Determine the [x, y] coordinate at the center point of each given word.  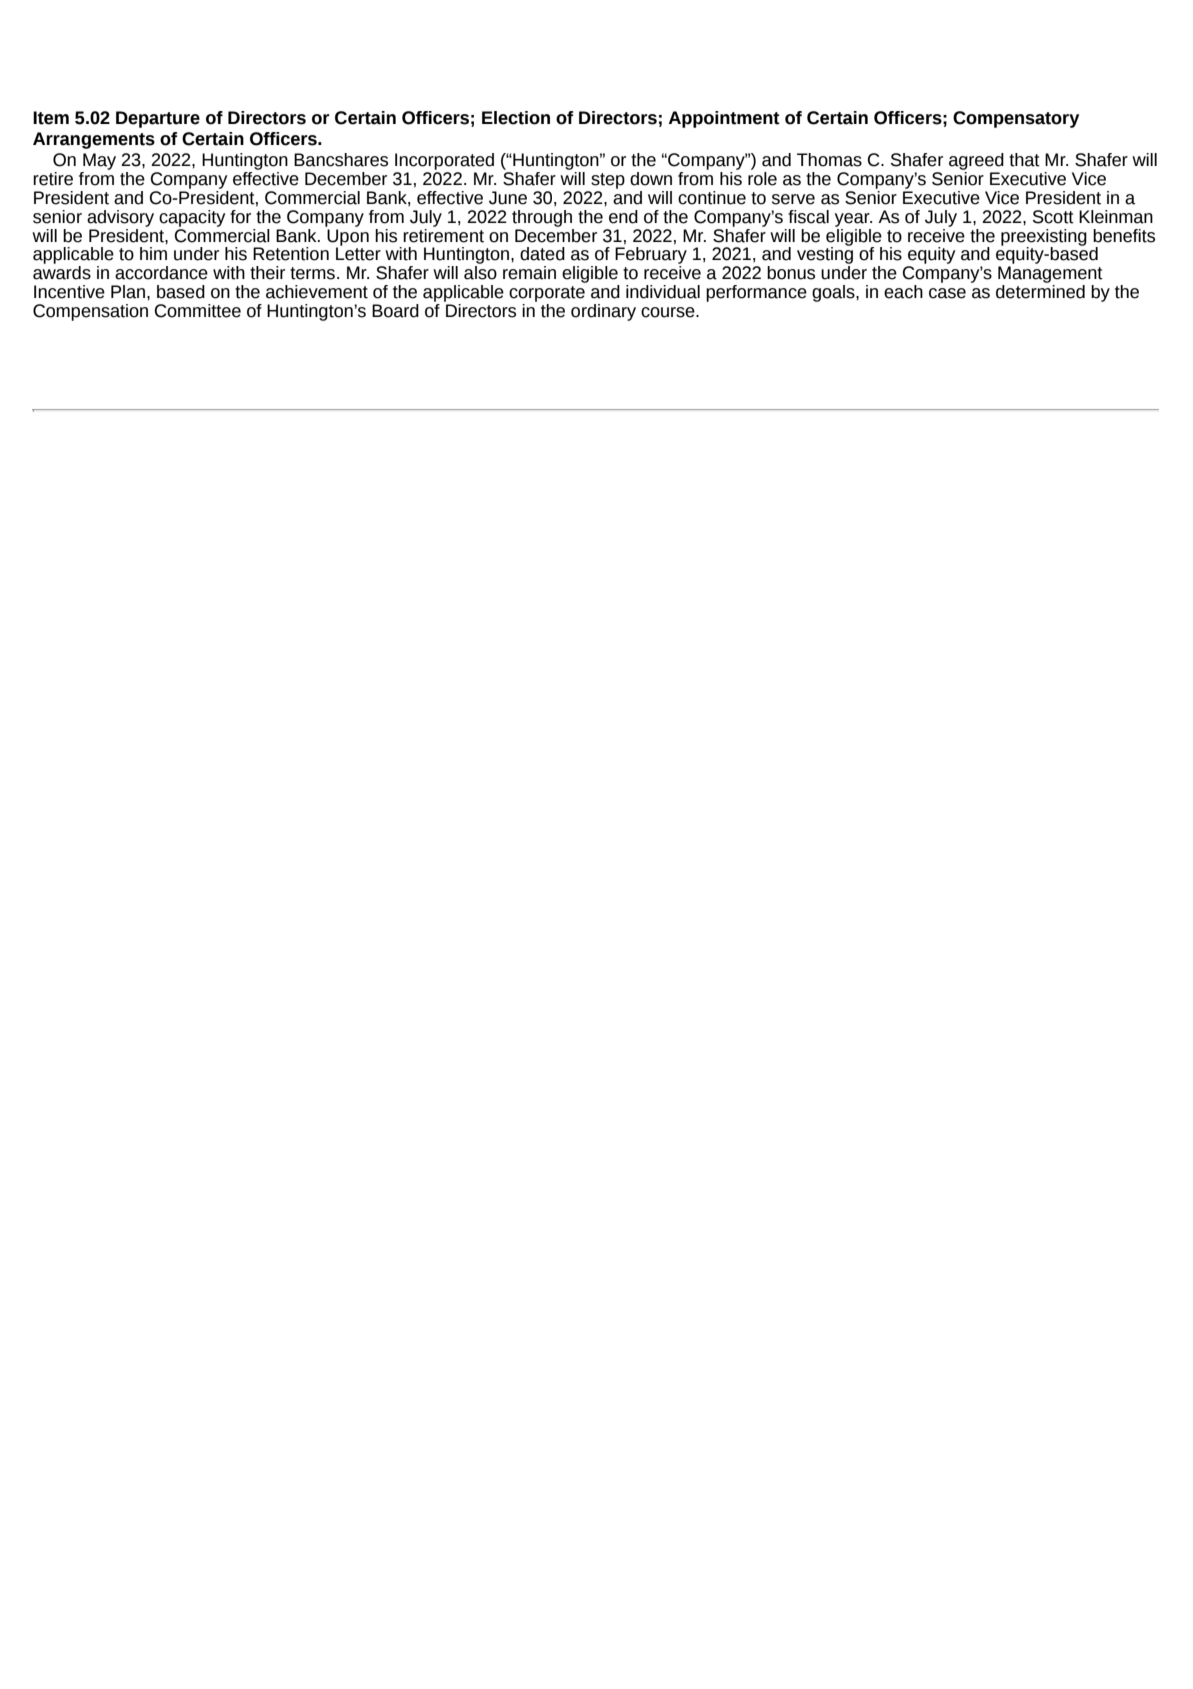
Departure [158, 119]
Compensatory [1016, 119]
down [651, 179]
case [947, 293]
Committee [198, 311]
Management [1050, 276]
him [153, 253]
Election [516, 118]
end [623, 217]
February [651, 257]
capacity [192, 218]
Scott [1053, 217]
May [99, 161]
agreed [976, 161]
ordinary [603, 312]
